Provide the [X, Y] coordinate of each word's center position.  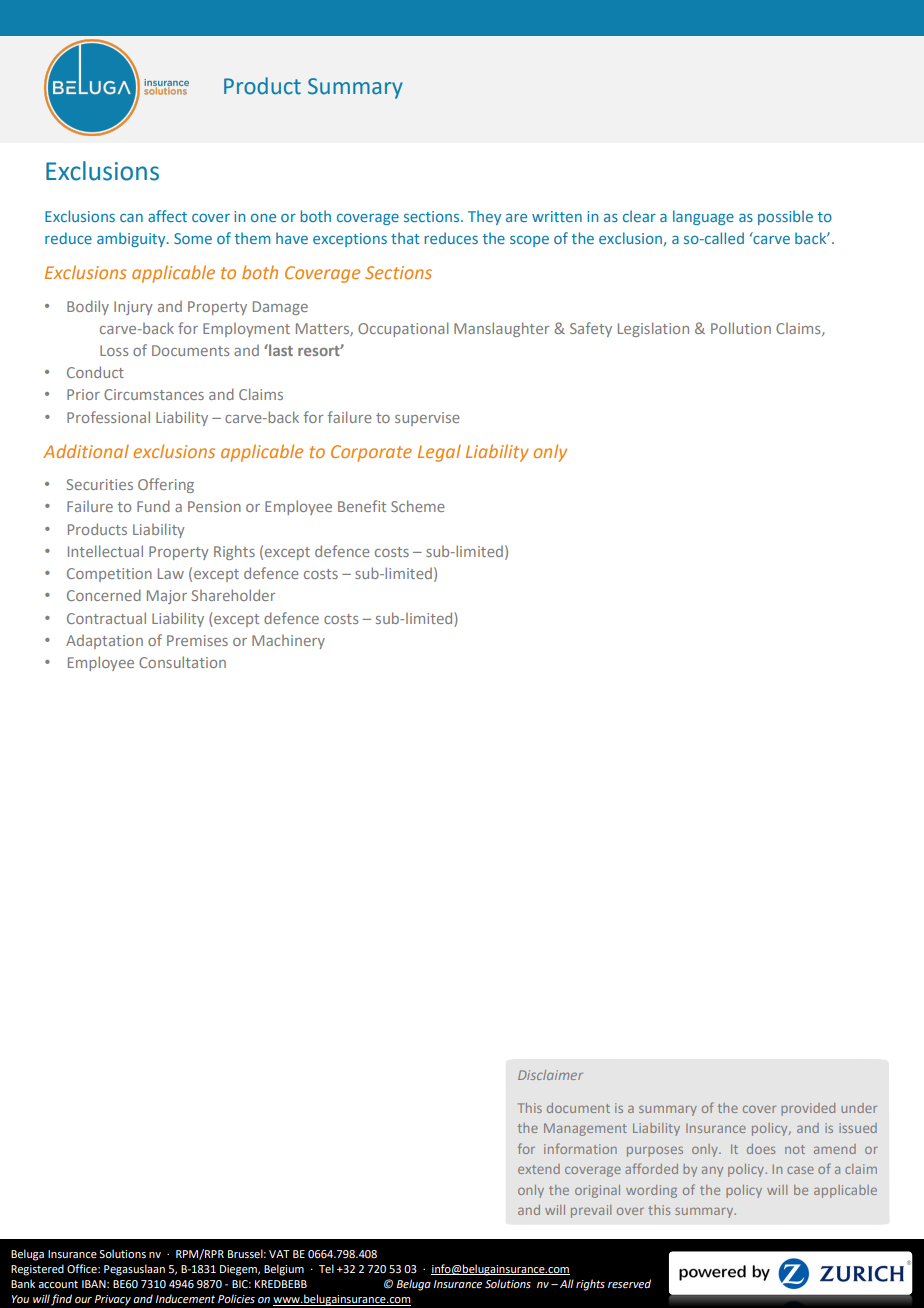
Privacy [113, 1300]
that [405, 238]
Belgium [284, 1270]
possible [785, 217]
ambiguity [132, 239]
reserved [629, 1284]
